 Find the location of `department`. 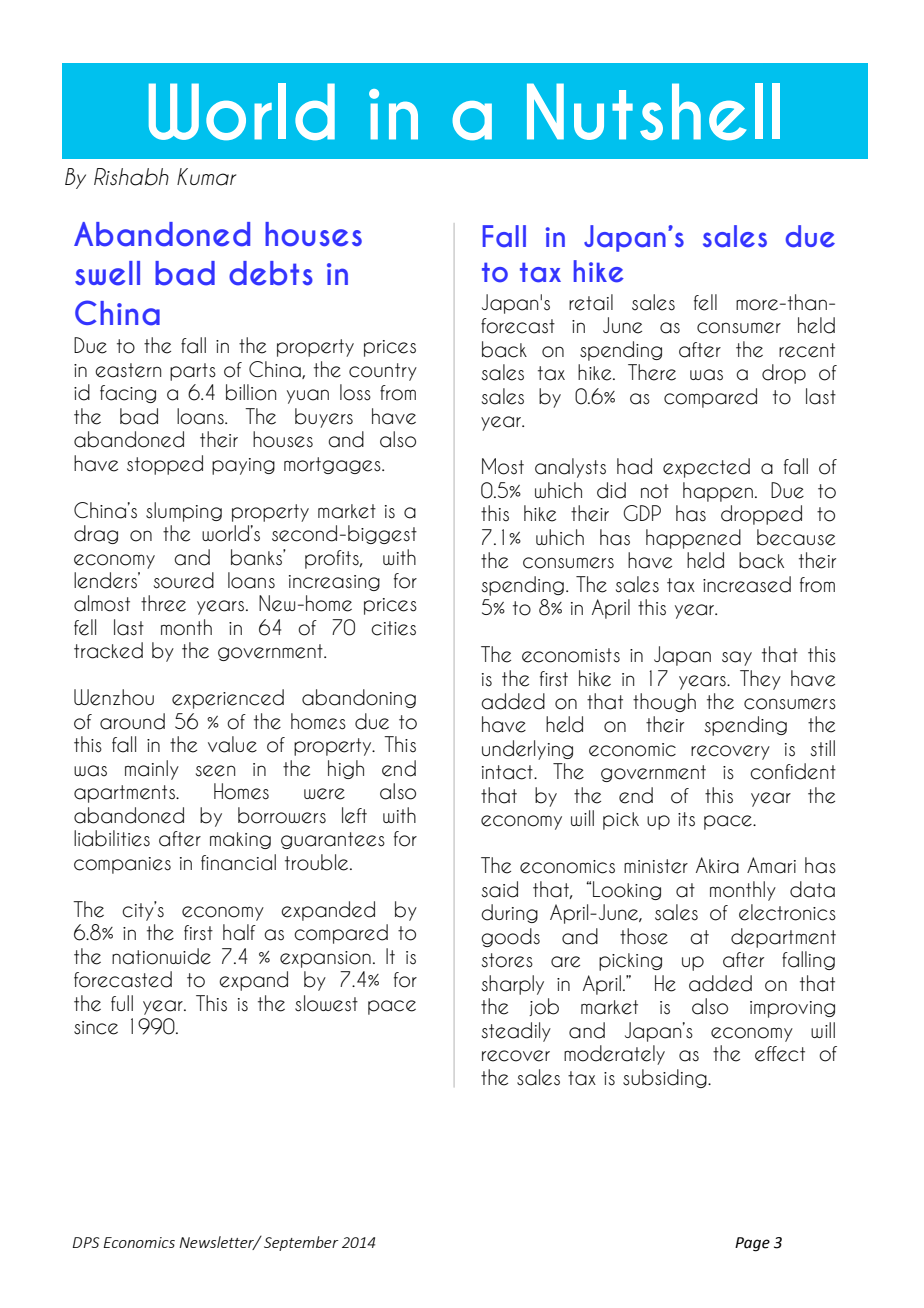

department is located at coordinates (783, 938).
